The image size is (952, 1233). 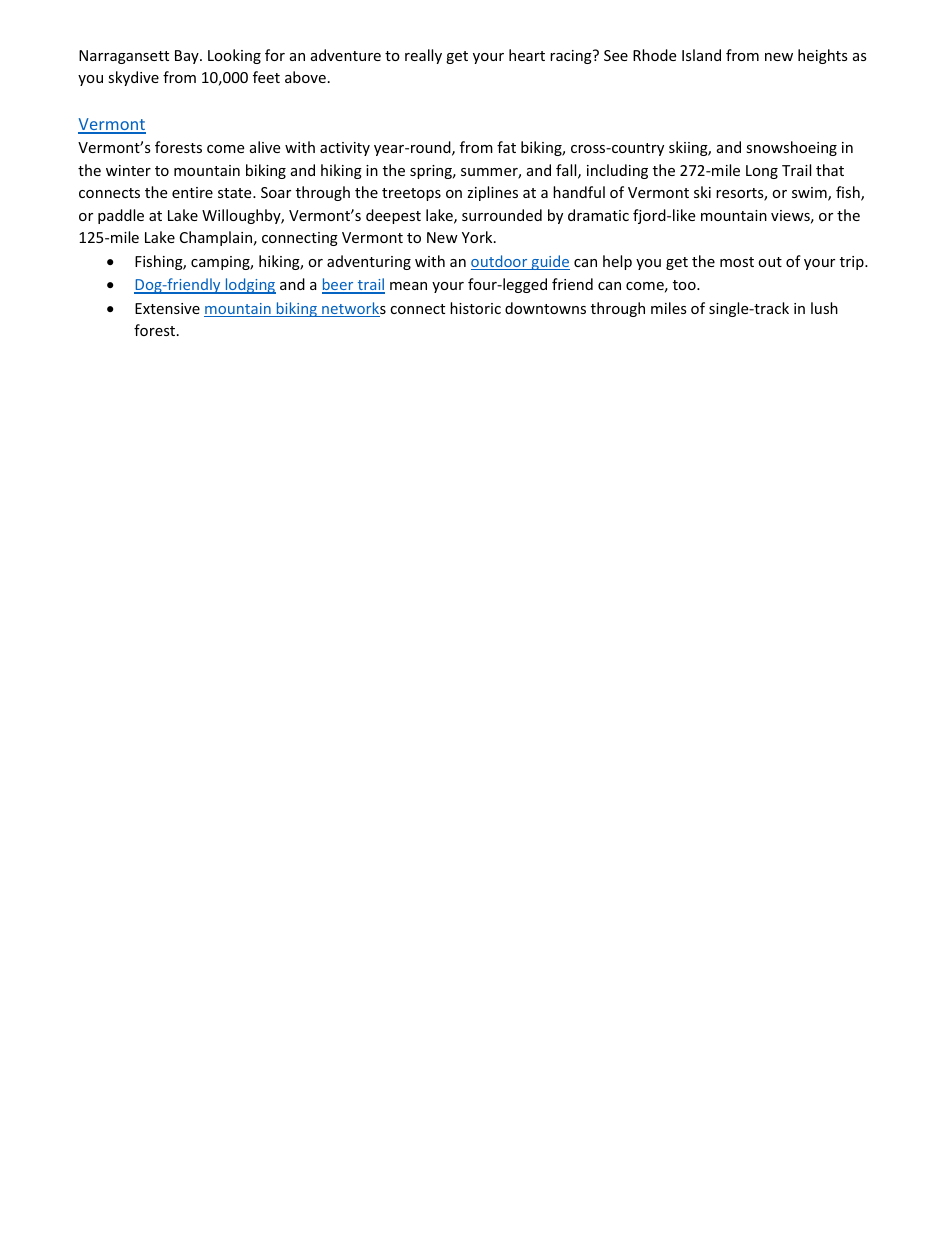 I want to click on historic, so click(x=475, y=308).
